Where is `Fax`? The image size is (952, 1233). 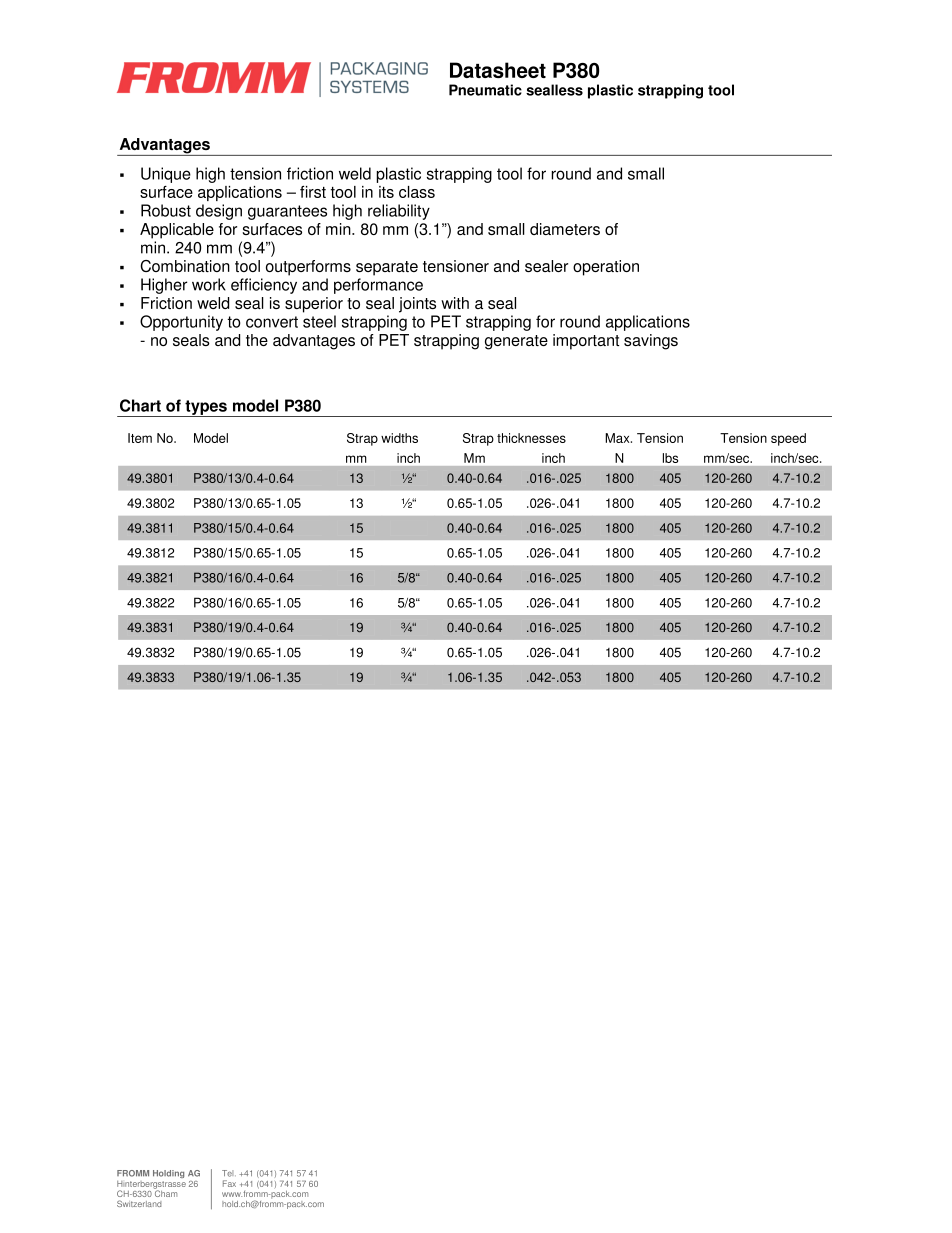 Fax is located at coordinates (229, 1183).
